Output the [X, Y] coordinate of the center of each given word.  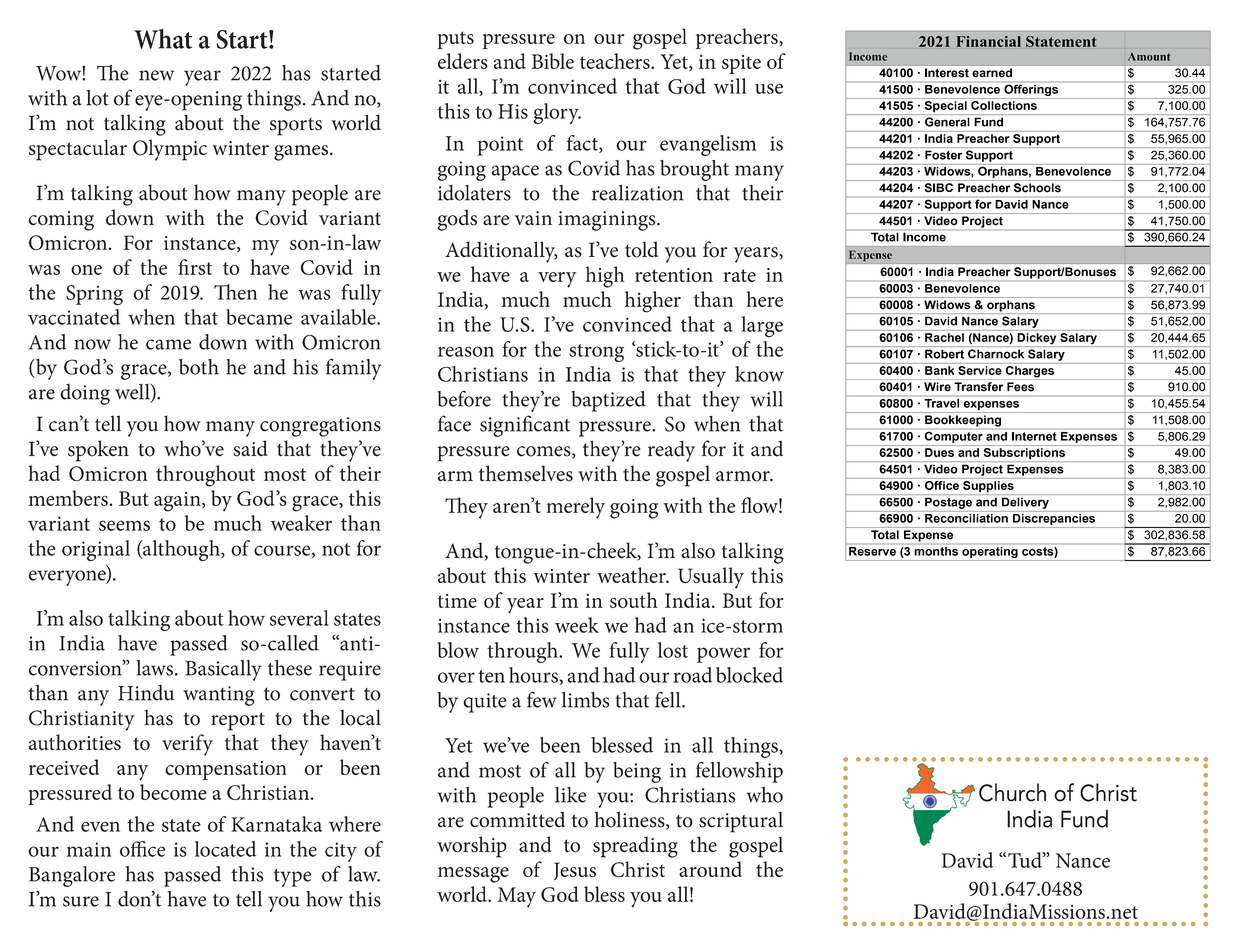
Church [1012, 792]
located [225, 849]
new [156, 75]
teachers [616, 61]
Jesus [575, 871]
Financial [988, 41]
